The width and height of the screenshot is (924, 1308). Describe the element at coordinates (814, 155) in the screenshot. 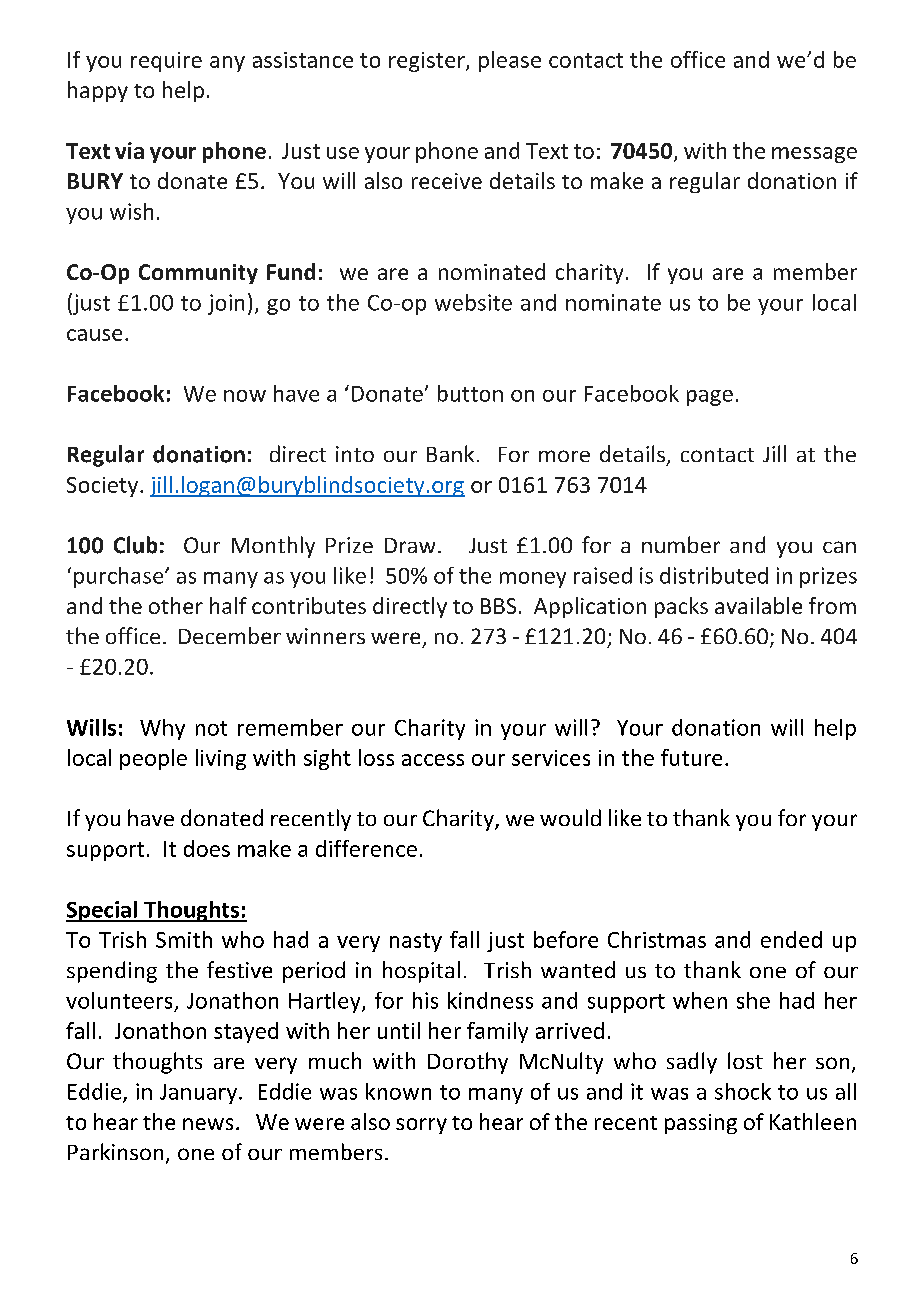

I see `message` at that location.
